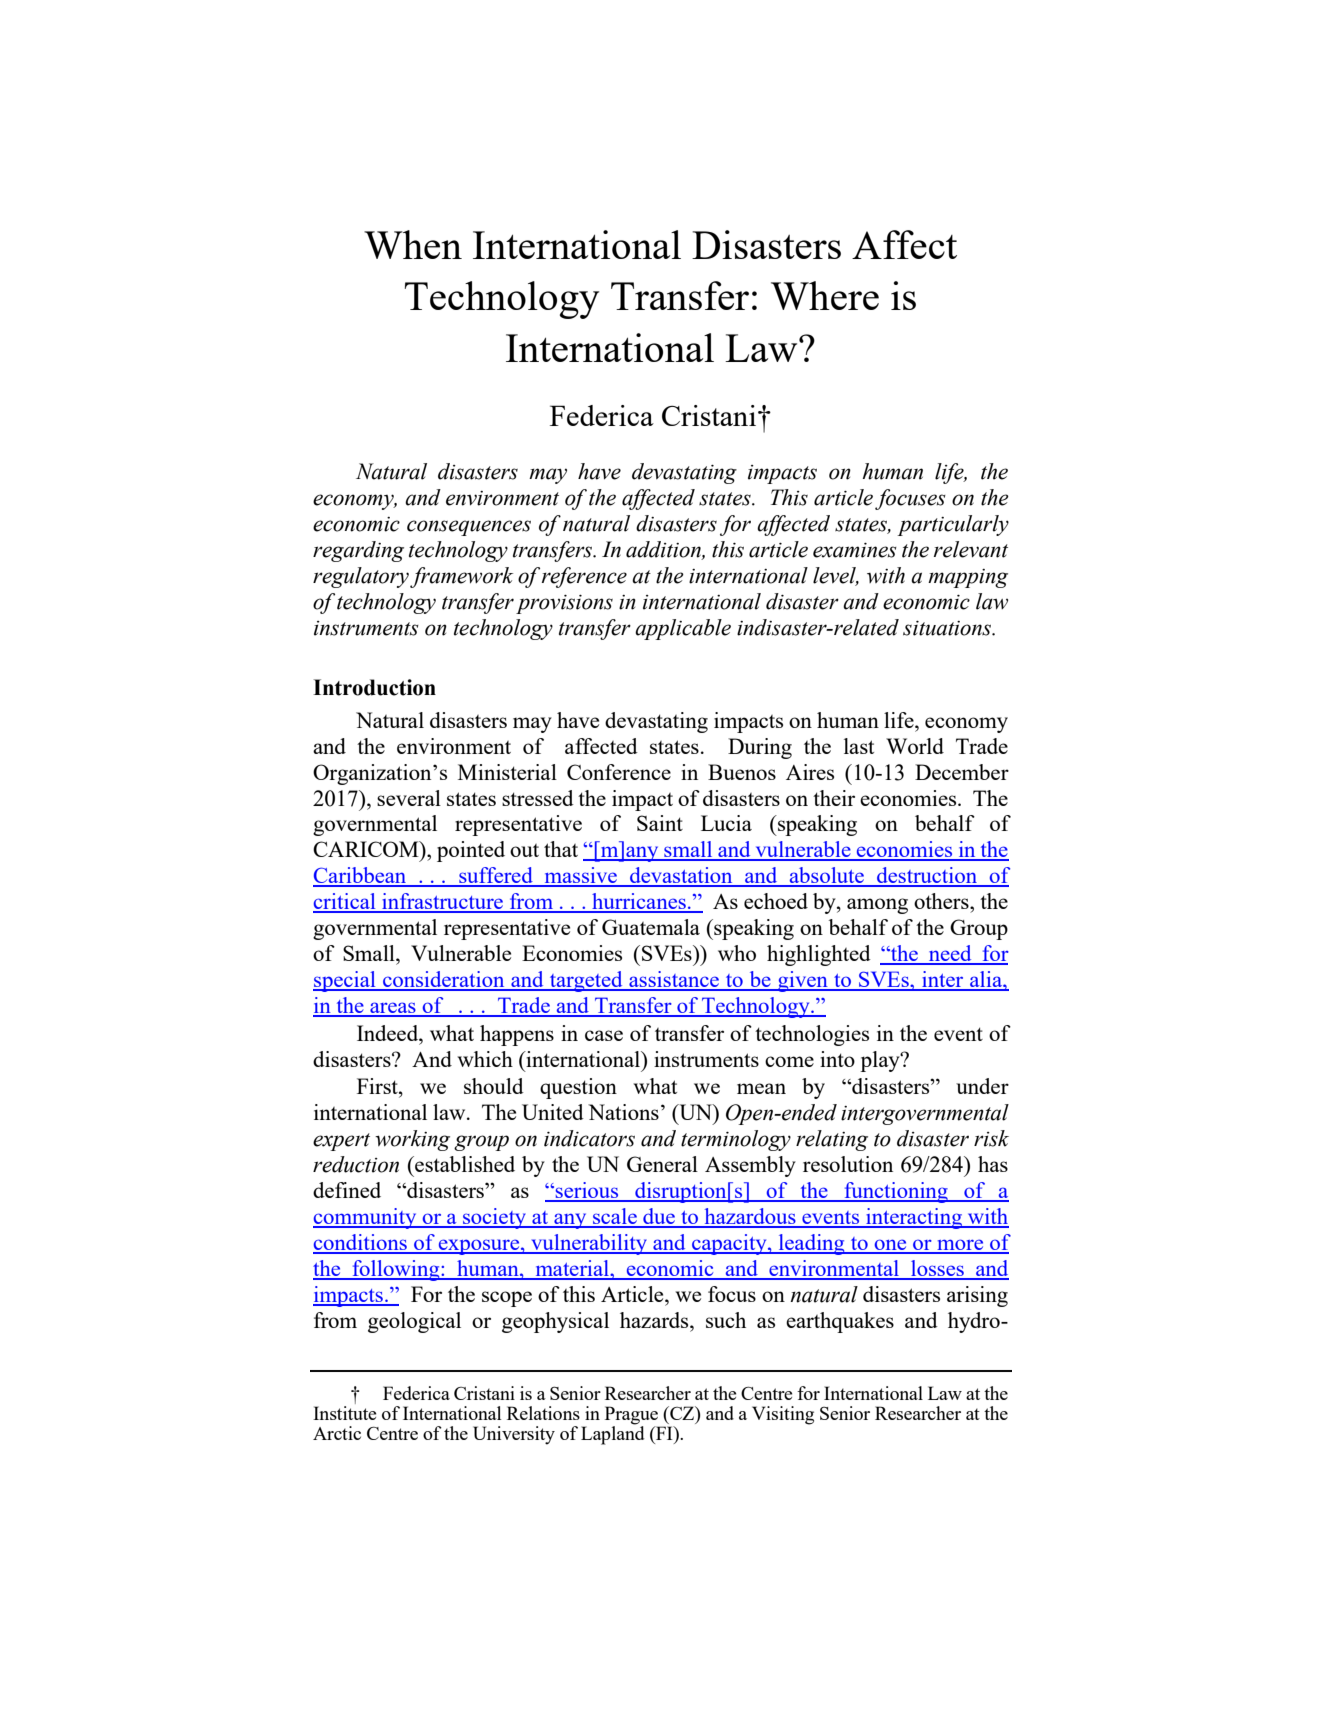 The width and height of the image is (1321, 1709). I want to click on Conference, so click(619, 772).
